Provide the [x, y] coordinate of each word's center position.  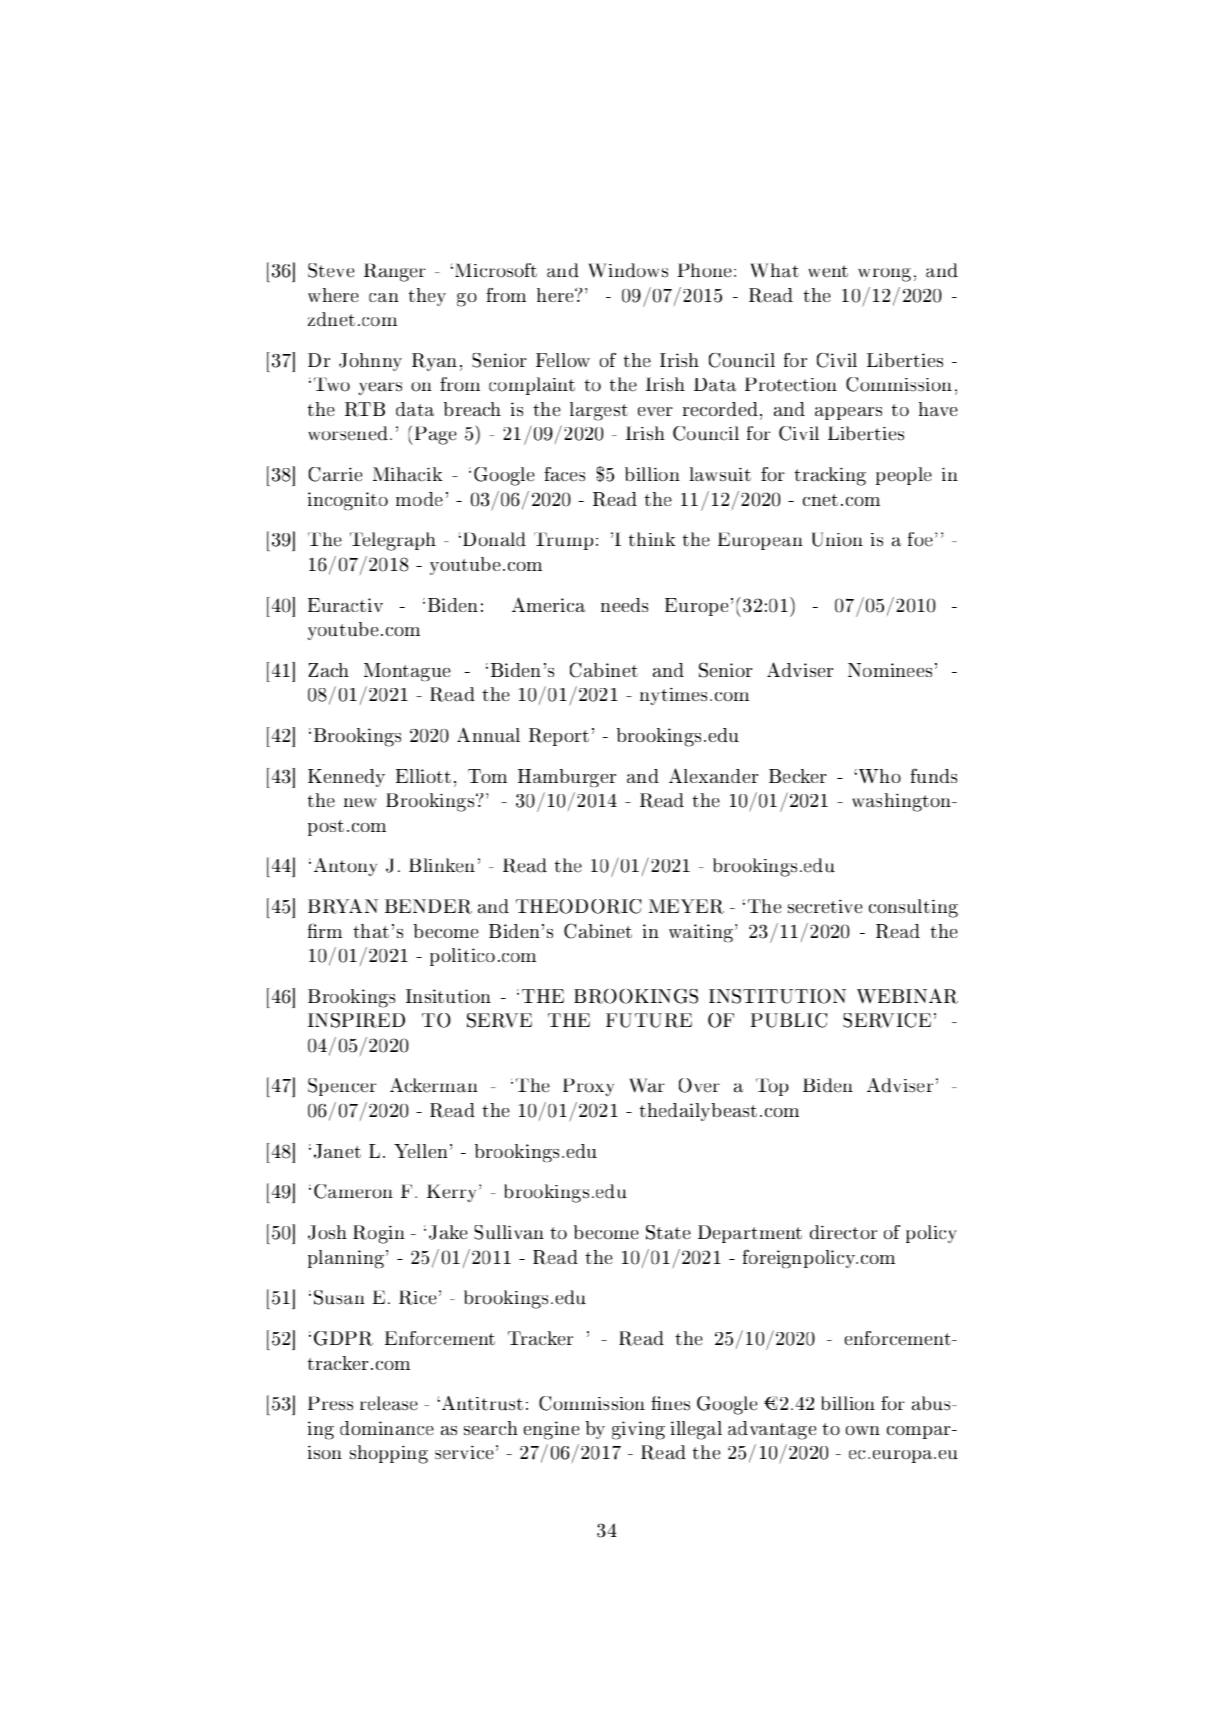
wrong [884, 275]
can [384, 297]
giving [638, 1430]
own [863, 1430]
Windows [628, 270]
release [389, 1403]
